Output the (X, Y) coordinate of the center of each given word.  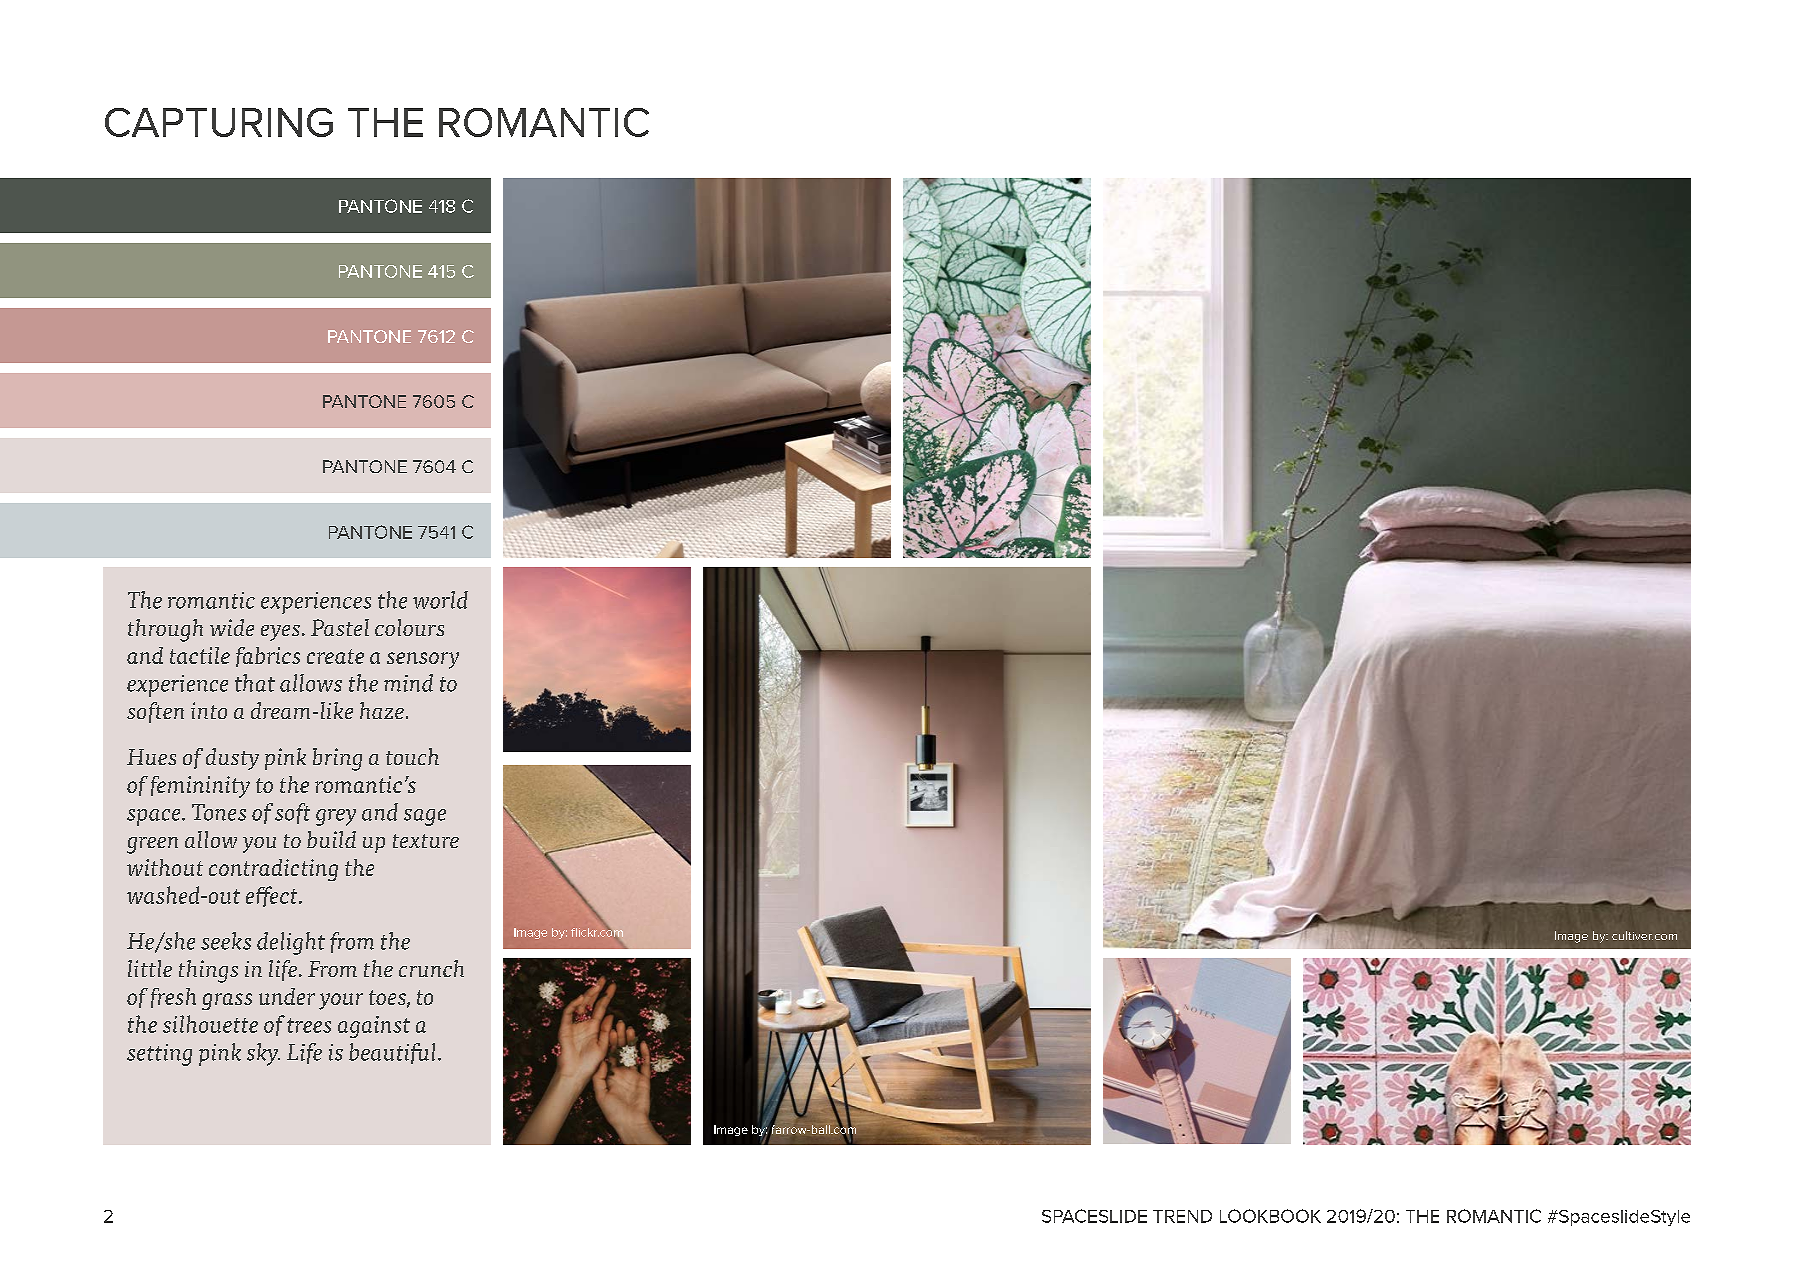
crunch (431, 968)
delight (291, 943)
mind (408, 683)
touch (412, 756)
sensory (423, 660)
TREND (1182, 1216)
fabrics (268, 657)
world (440, 600)
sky (263, 1054)
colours (409, 627)
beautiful (392, 1053)
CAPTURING (219, 122)
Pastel (340, 627)
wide (232, 627)
